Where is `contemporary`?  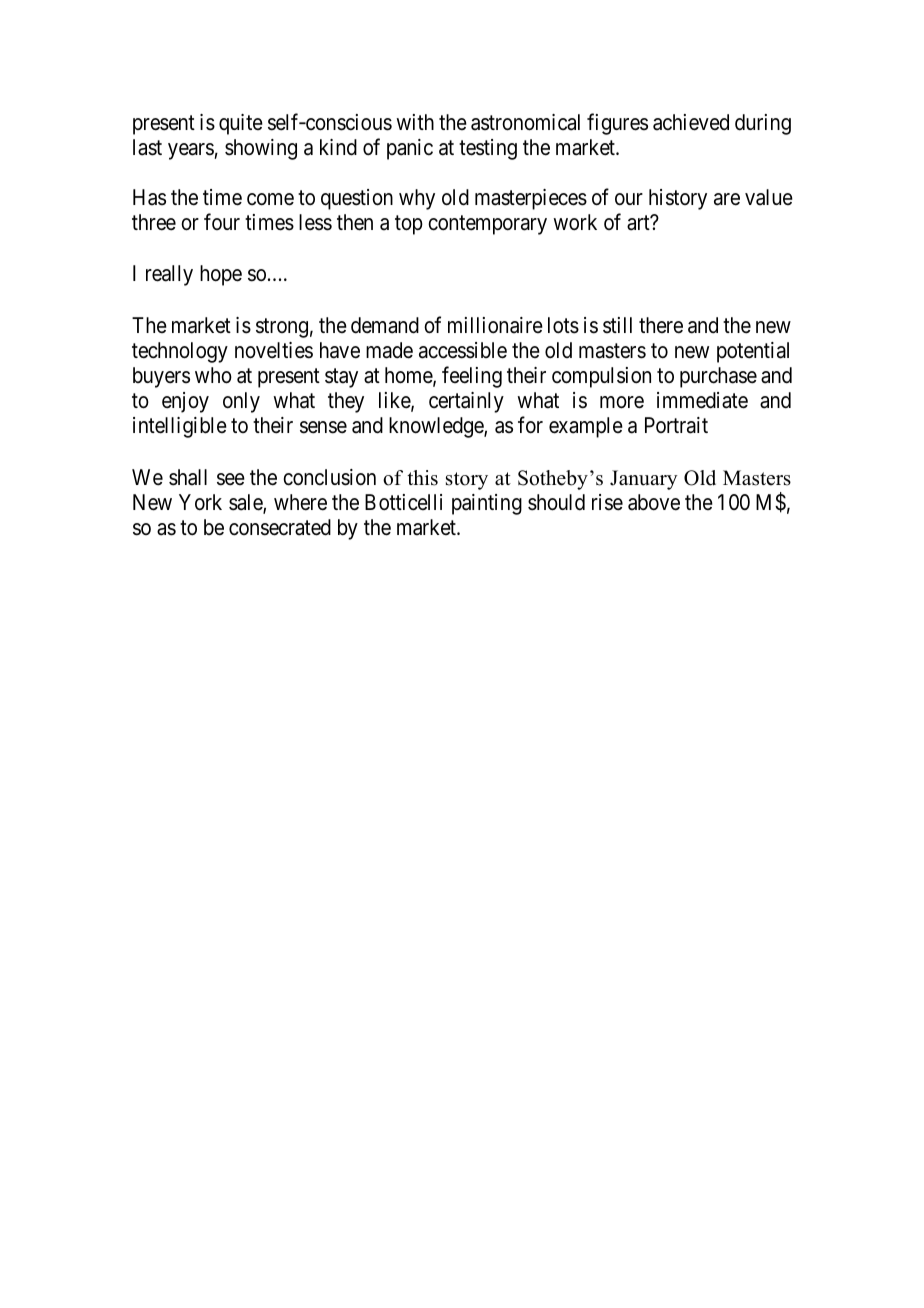
contemporary is located at coordinates (487, 225).
